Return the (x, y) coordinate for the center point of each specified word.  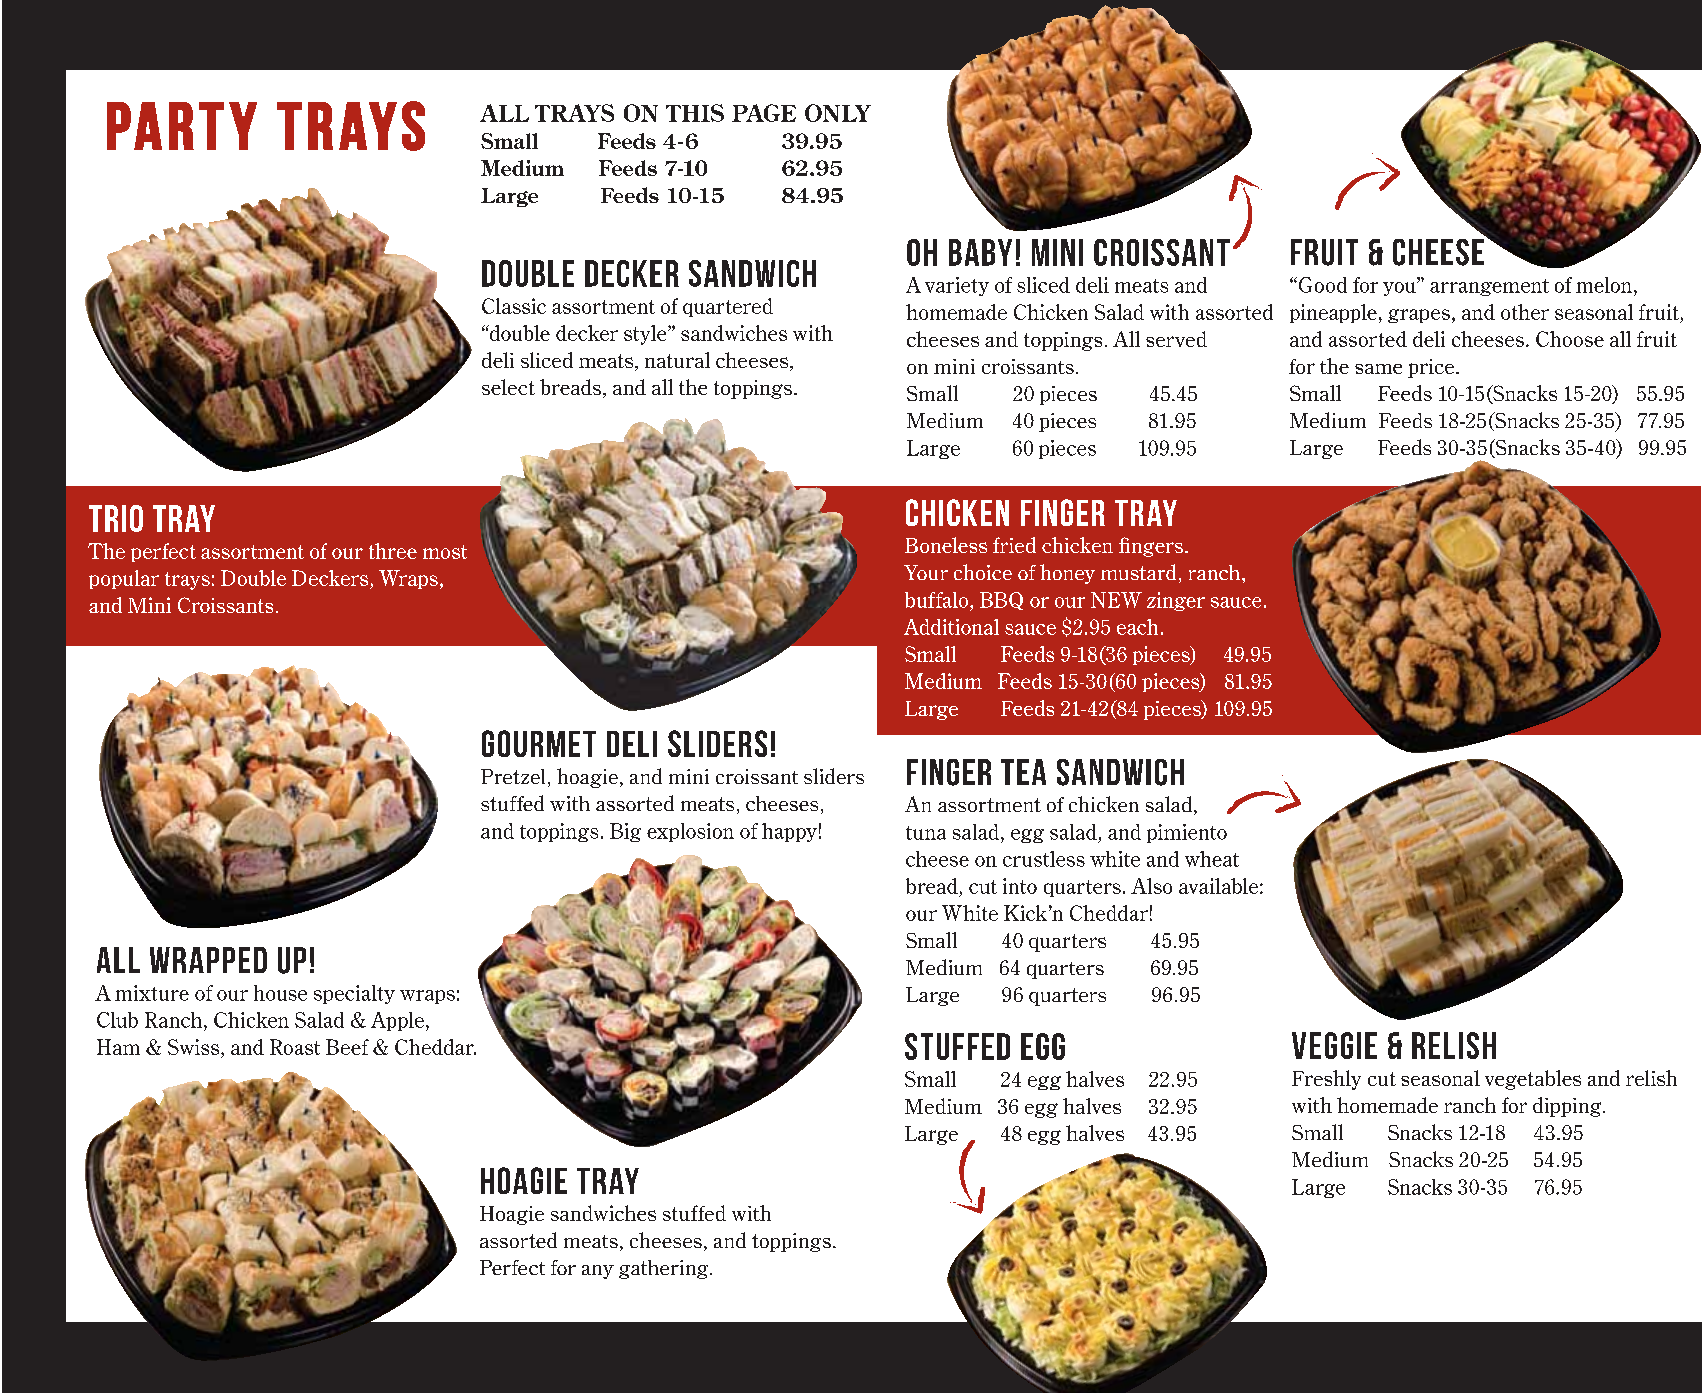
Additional (951, 627)
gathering (665, 1269)
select (508, 387)
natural (677, 360)
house (280, 993)
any (598, 1272)
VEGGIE (1334, 1045)
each (1137, 627)
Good (1321, 285)
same (1378, 369)
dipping (1568, 1107)
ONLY (838, 113)
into (1020, 886)
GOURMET (539, 743)
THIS (695, 113)
